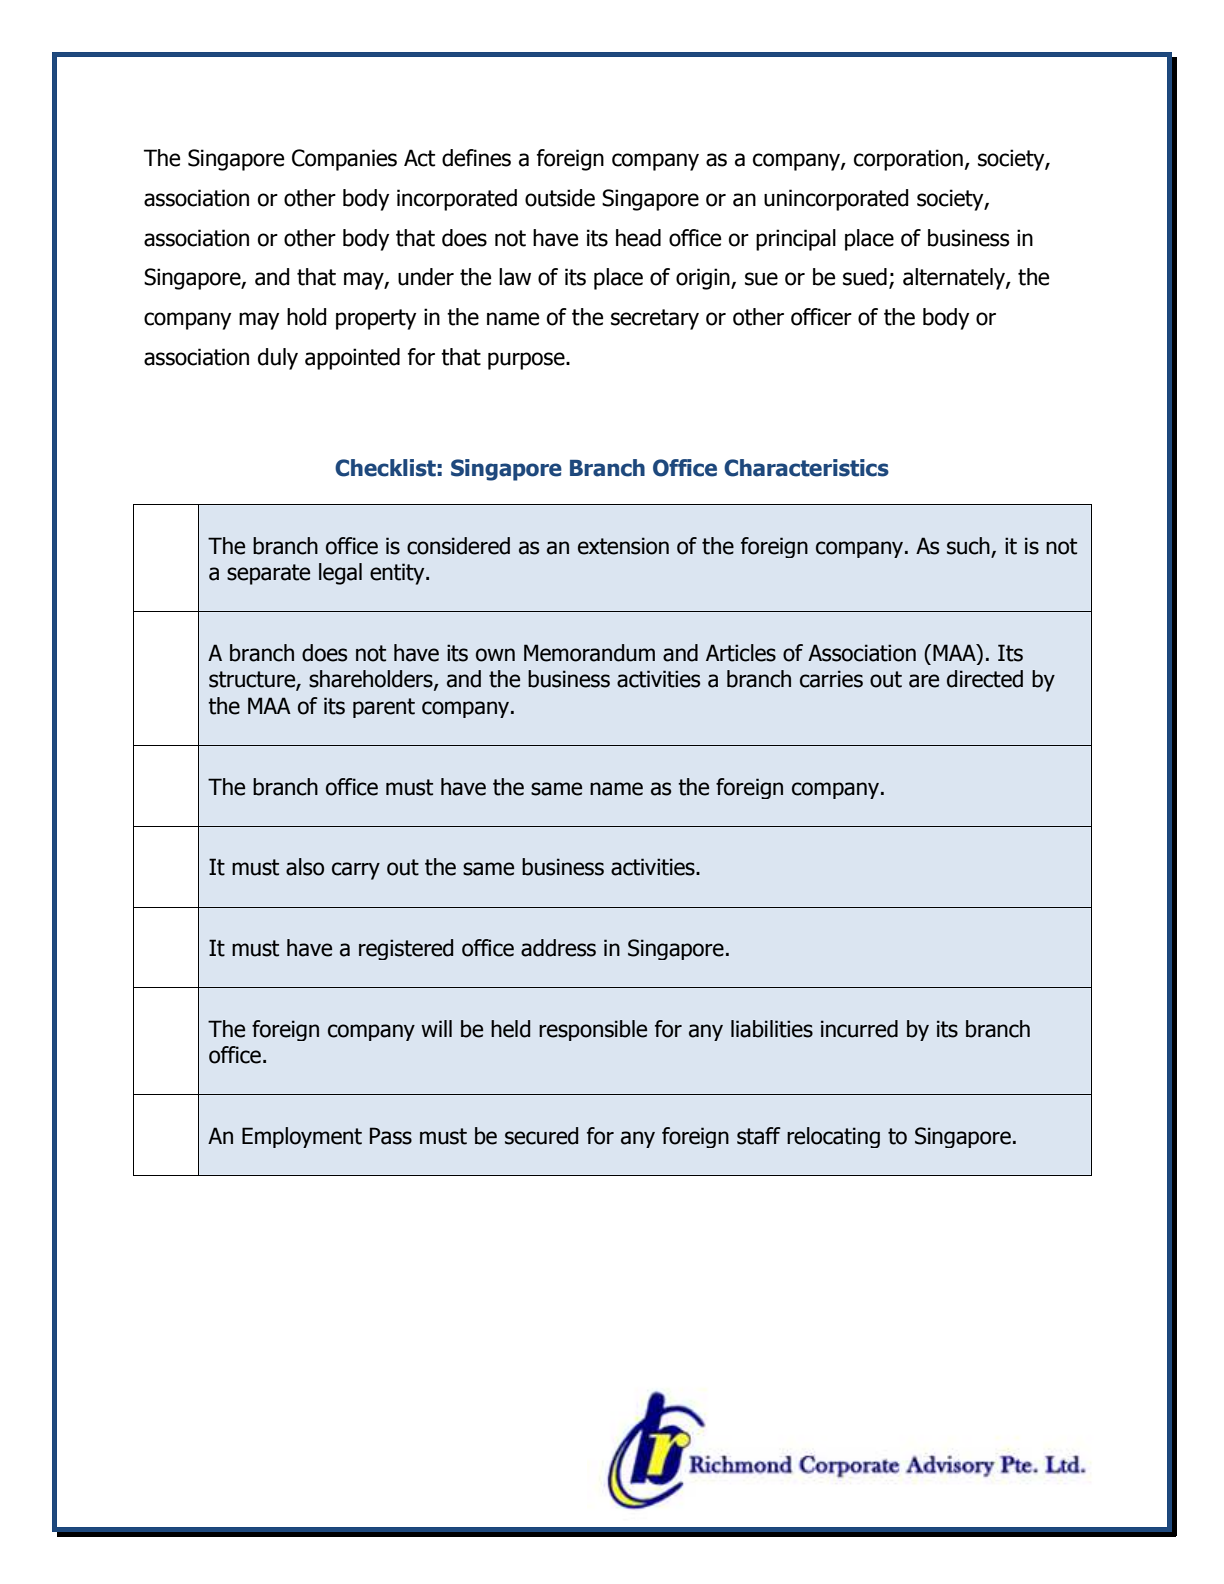 The image size is (1224, 1584). I want to click on outside, so click(560, 198).
